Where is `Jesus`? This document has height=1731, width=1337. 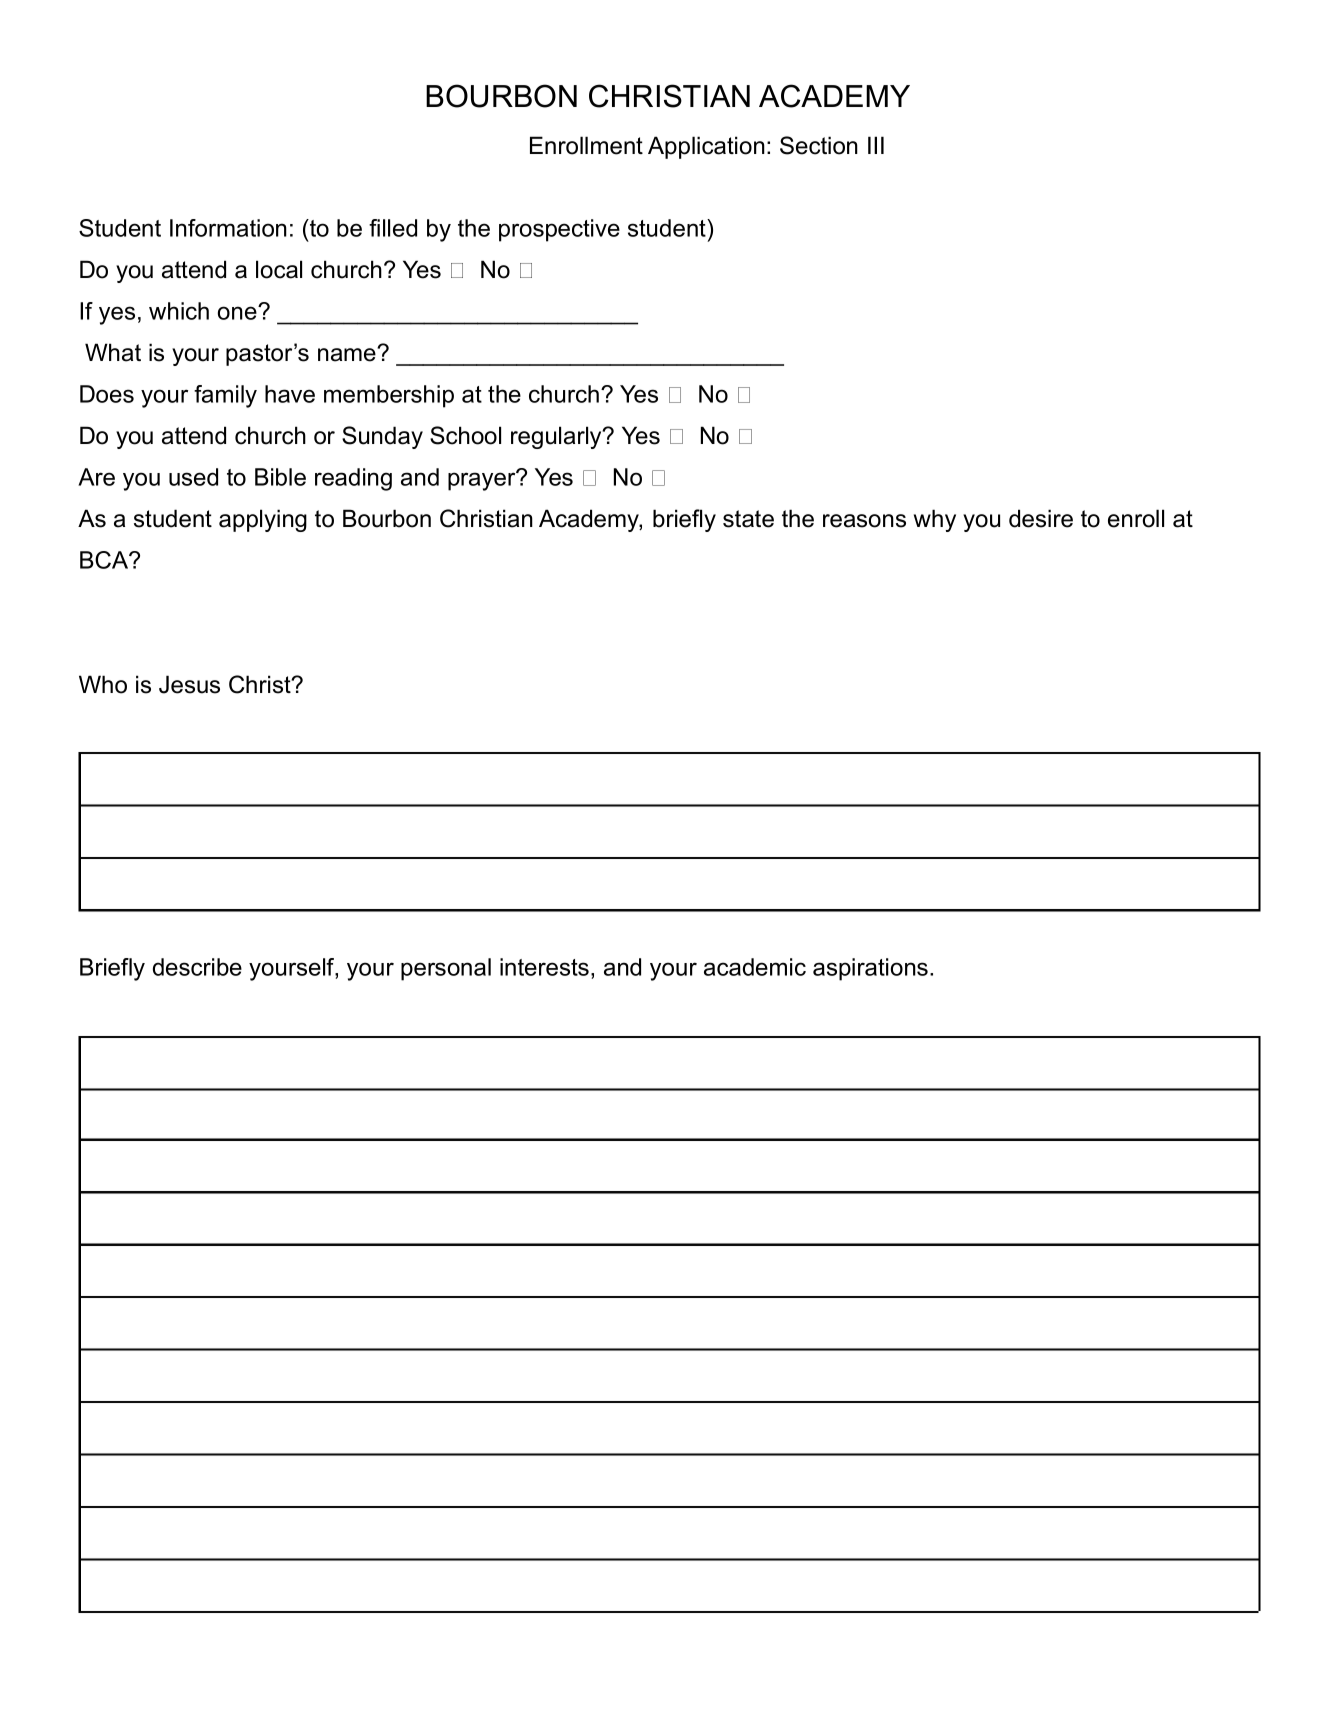
Jesus is located at coordinates (189, 684).
